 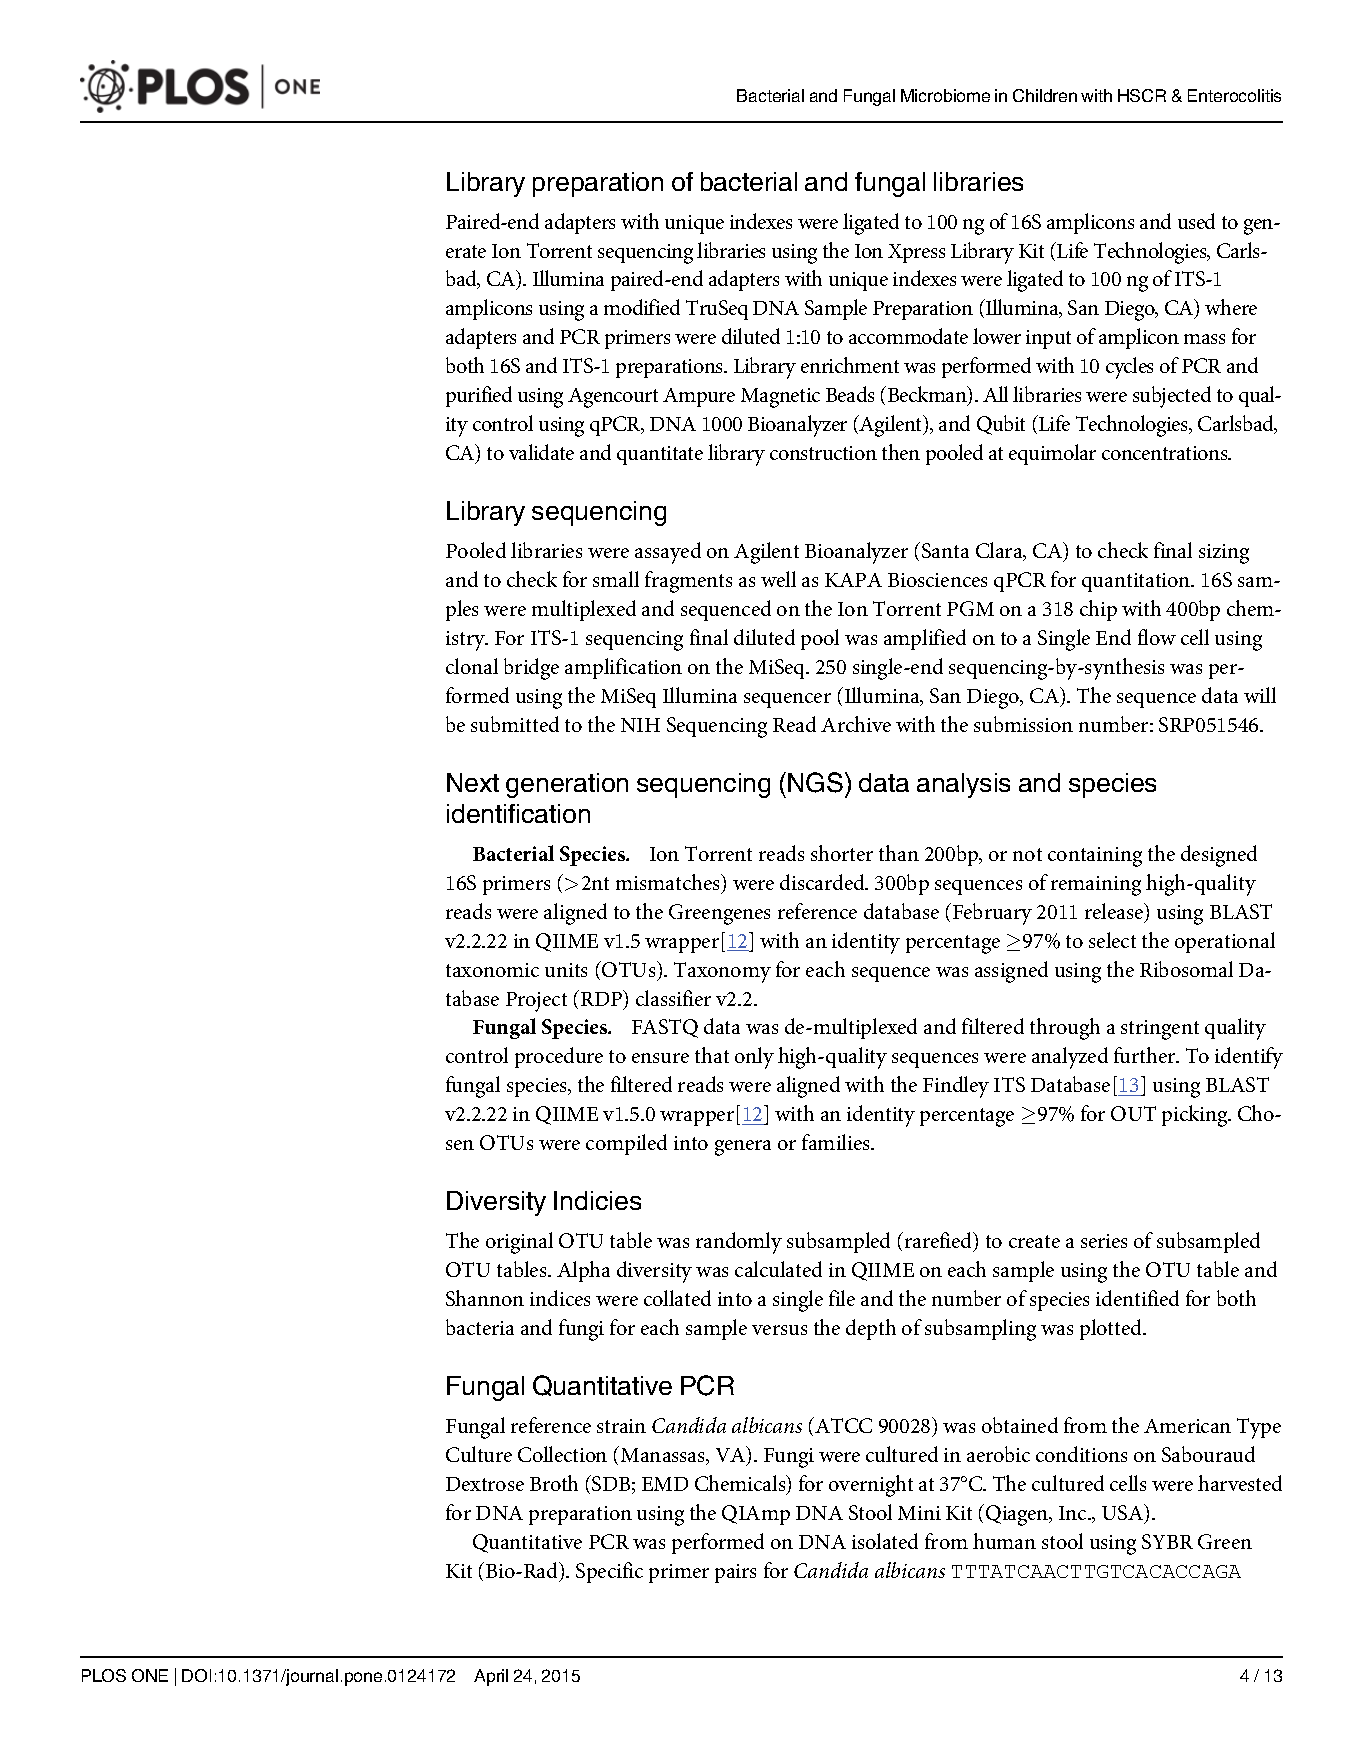 I want to click on purified, so click(x=479, y=396).
